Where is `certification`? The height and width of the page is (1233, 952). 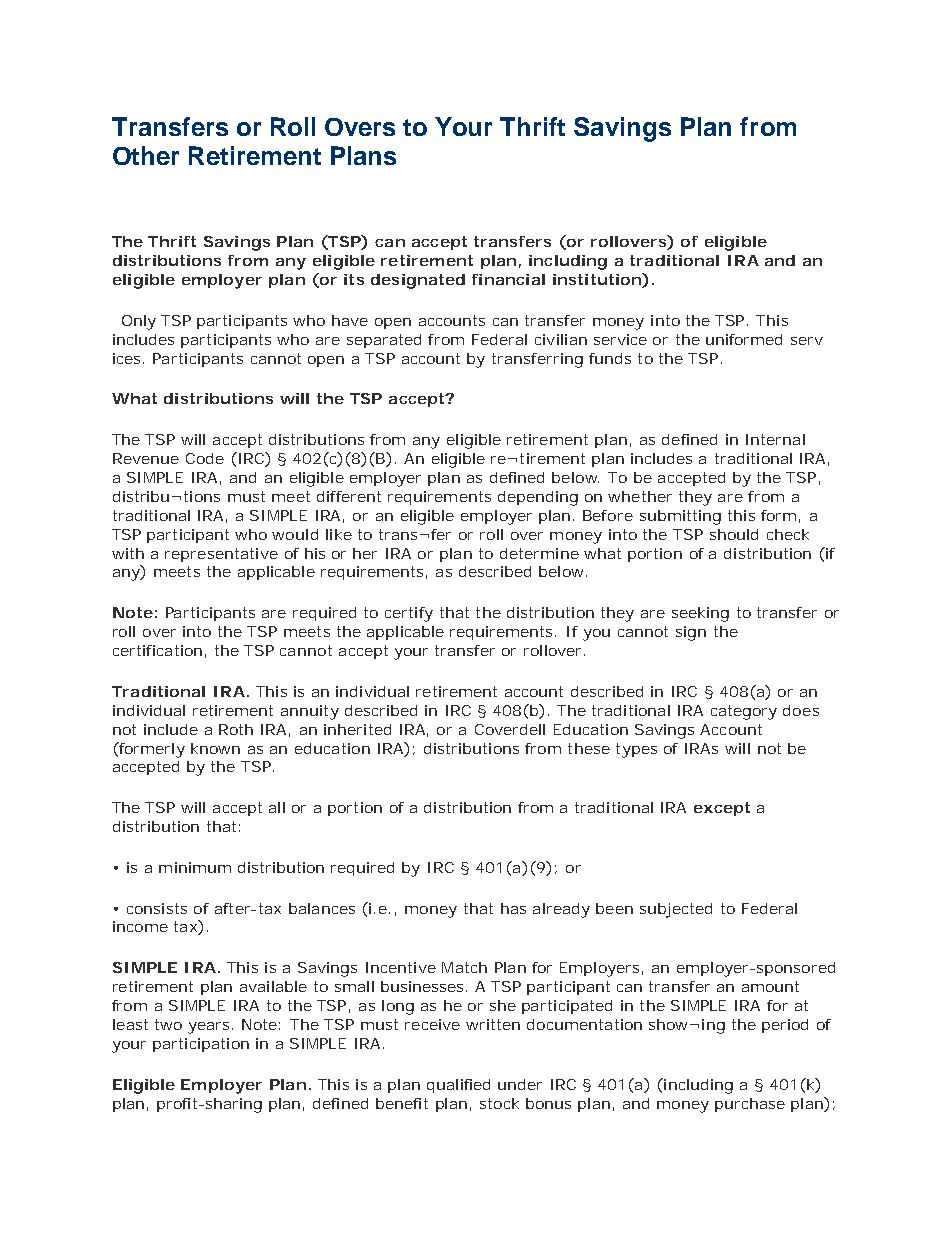 certification is located at coordinates (157, 650).
